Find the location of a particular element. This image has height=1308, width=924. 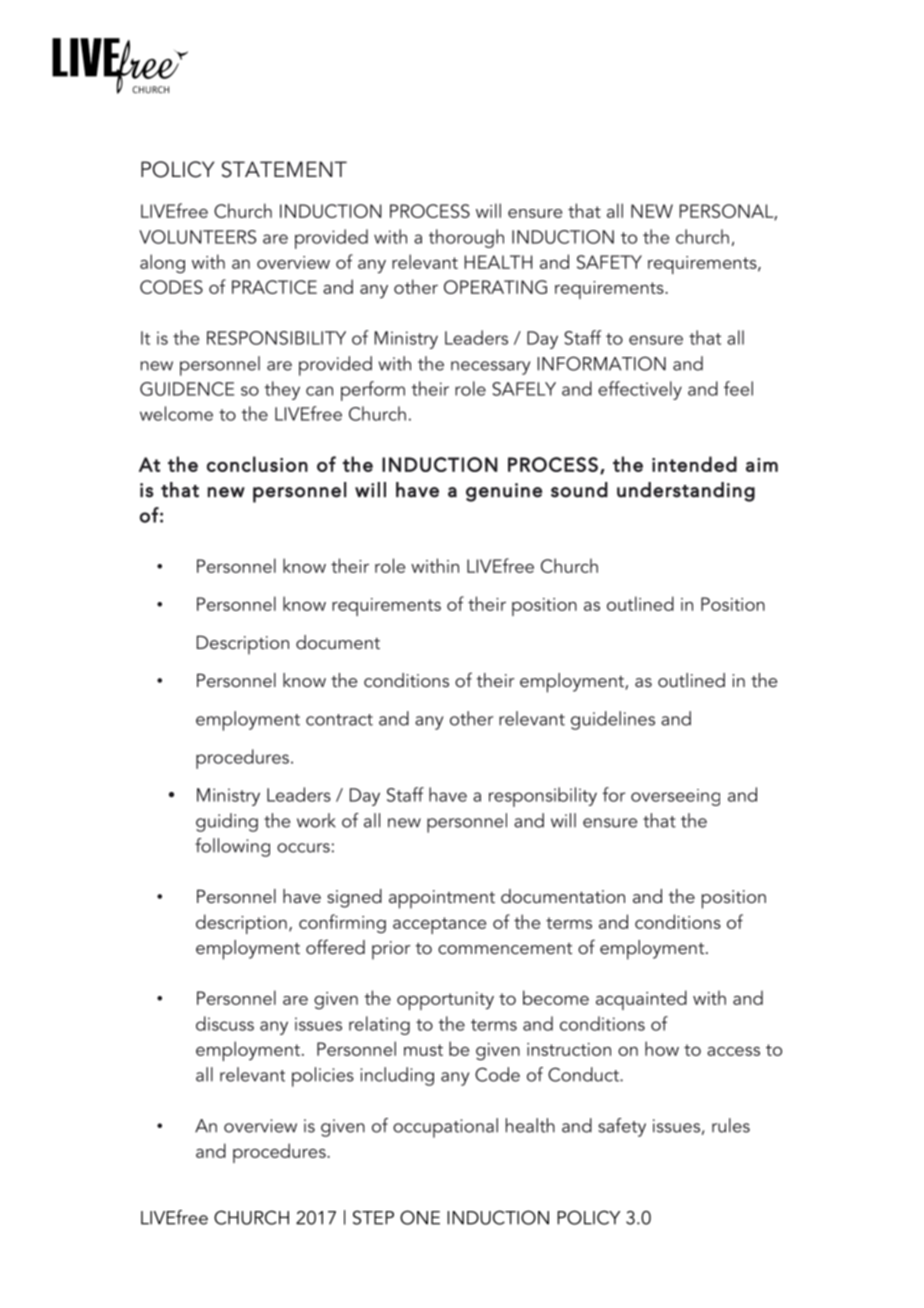

VOLUNTEERS is located at coordinates (197, 237).
